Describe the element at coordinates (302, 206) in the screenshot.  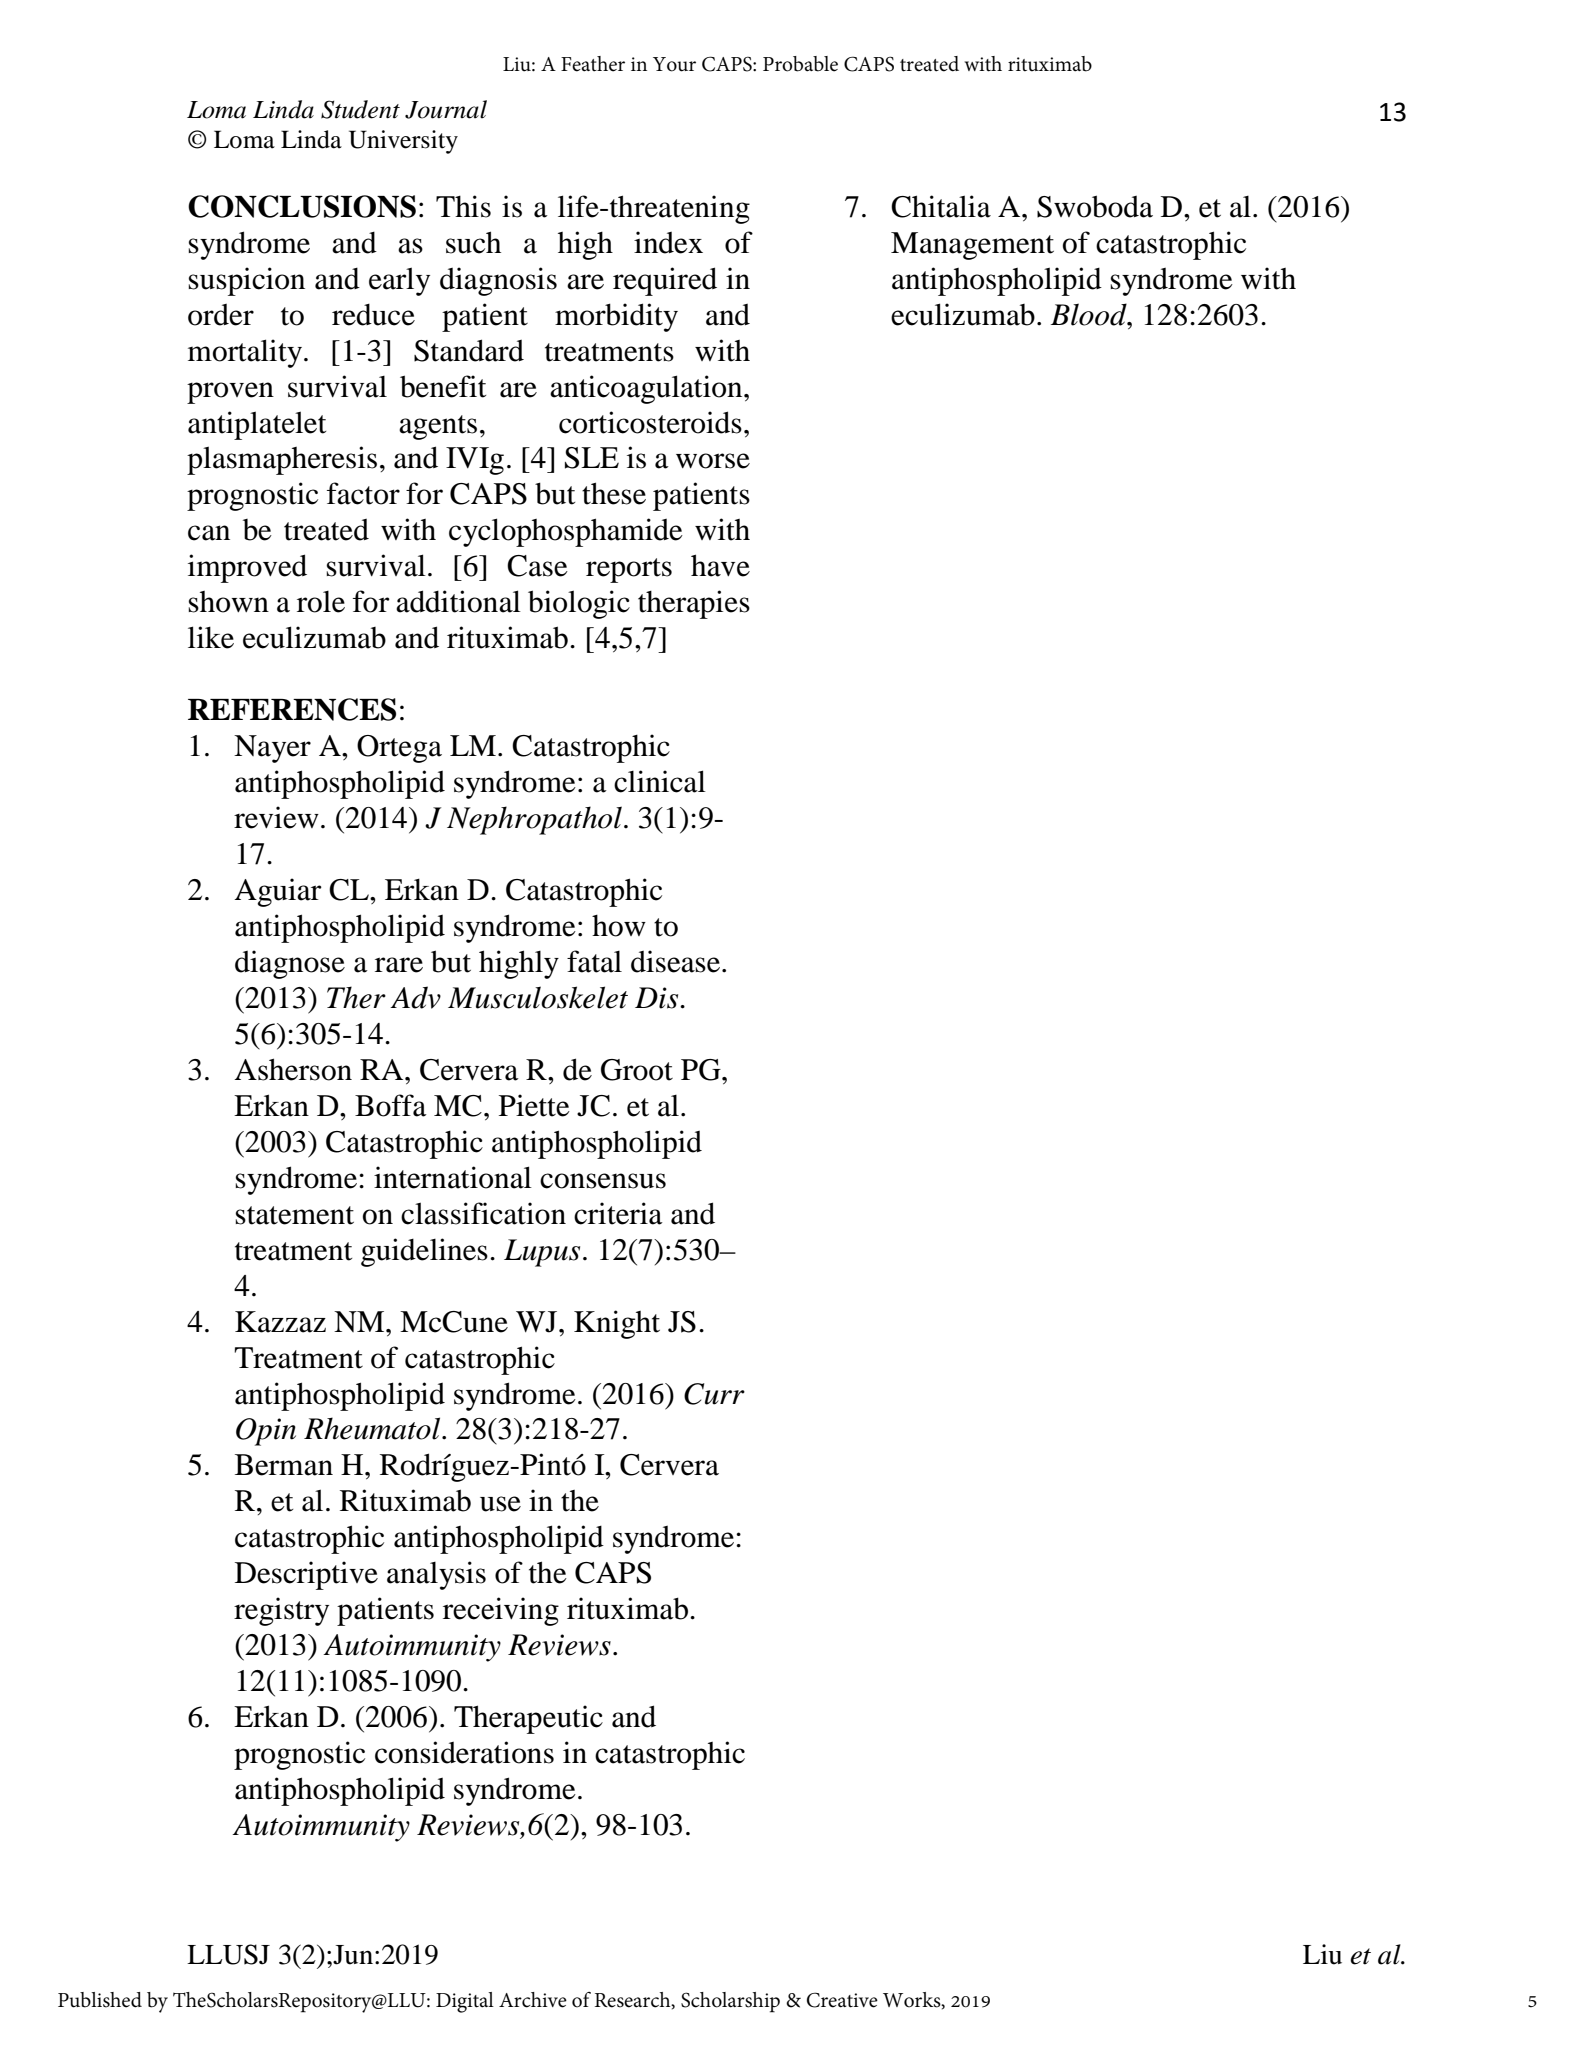
I see `CONCLUSIONS` at that location.
